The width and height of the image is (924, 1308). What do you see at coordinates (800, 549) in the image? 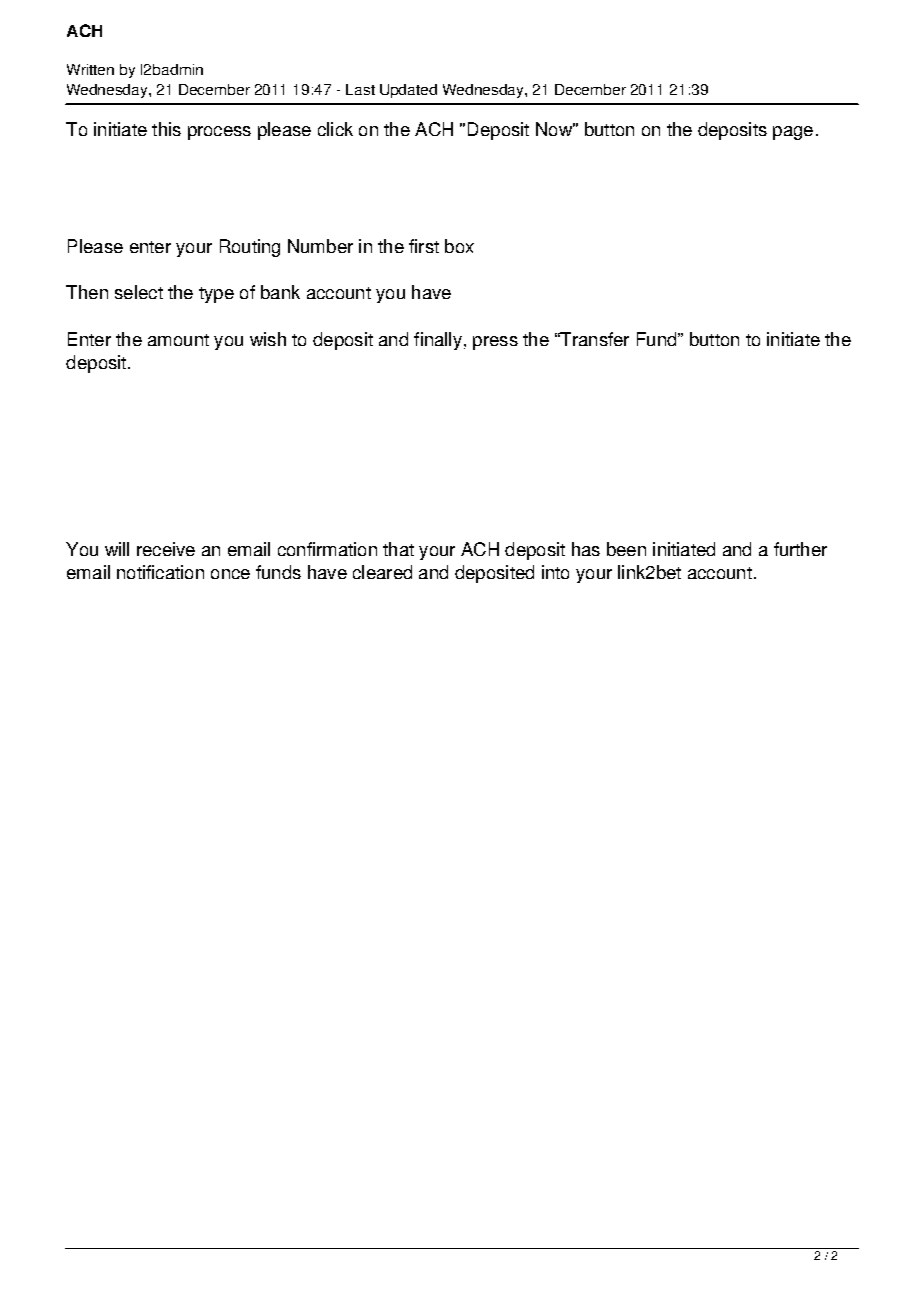
I see `further` at bounding box center [800, 549].
